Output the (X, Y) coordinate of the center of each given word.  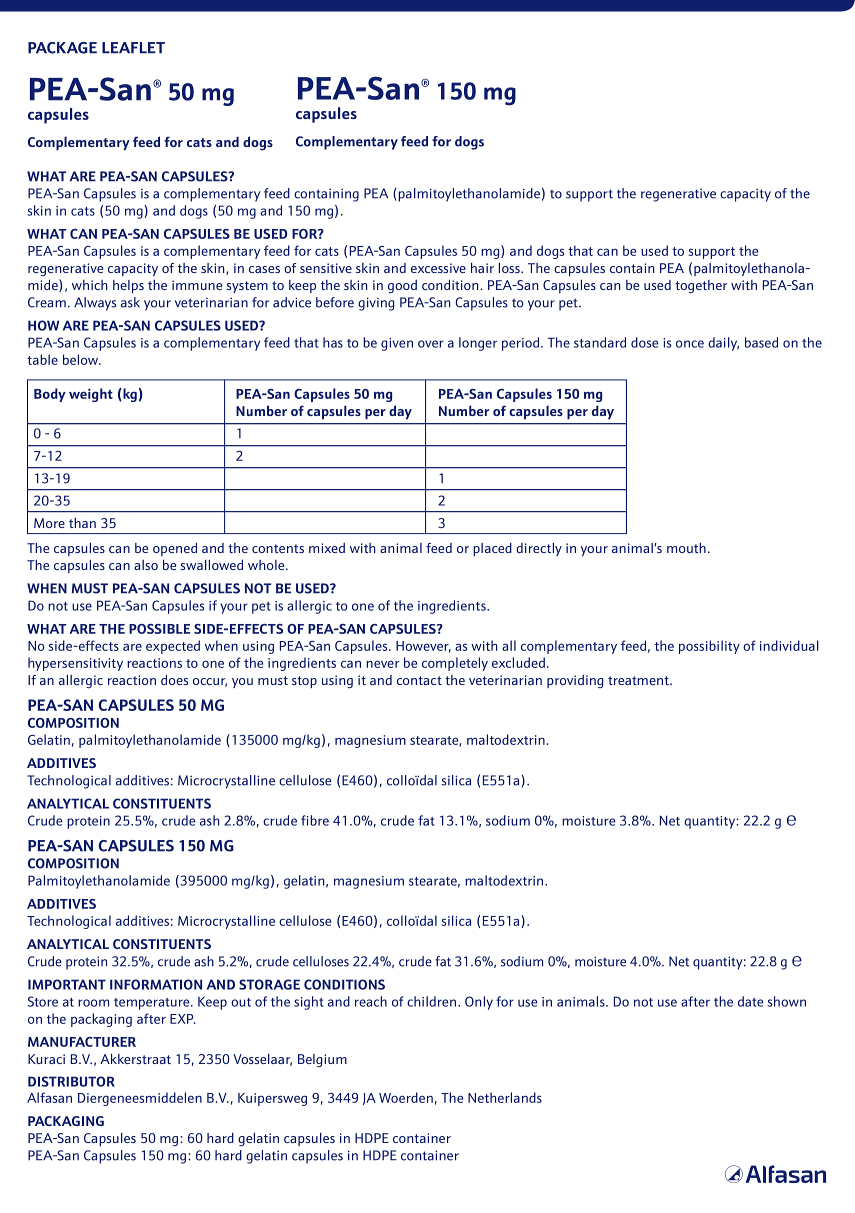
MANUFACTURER (82, 1042)
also (146, 565)
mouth (686, 548)
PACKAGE (62, 48)
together (701, 287)
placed (492, 549)
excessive (438, 268)
